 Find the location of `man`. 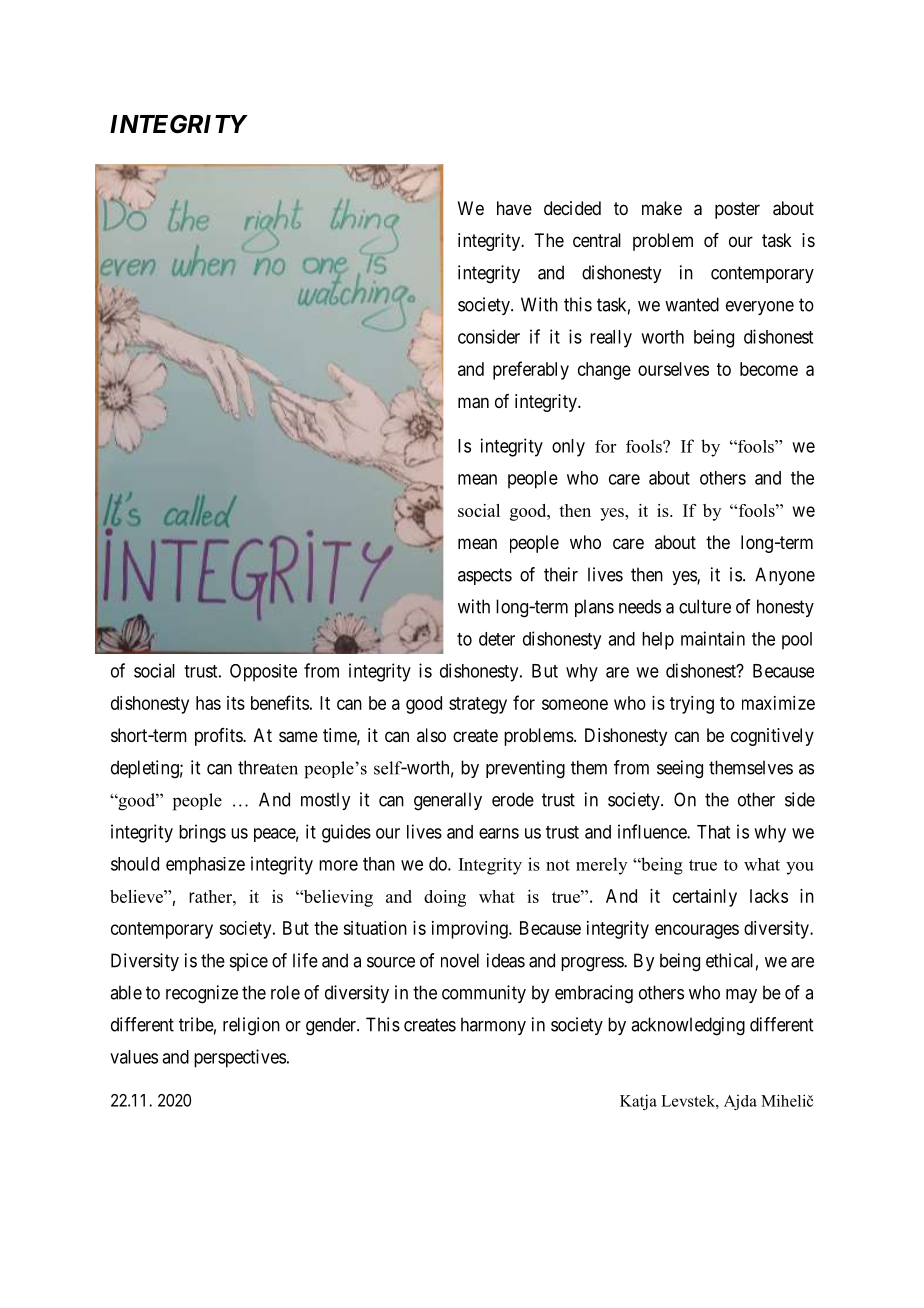

man is located at coordinates (473, 403).
